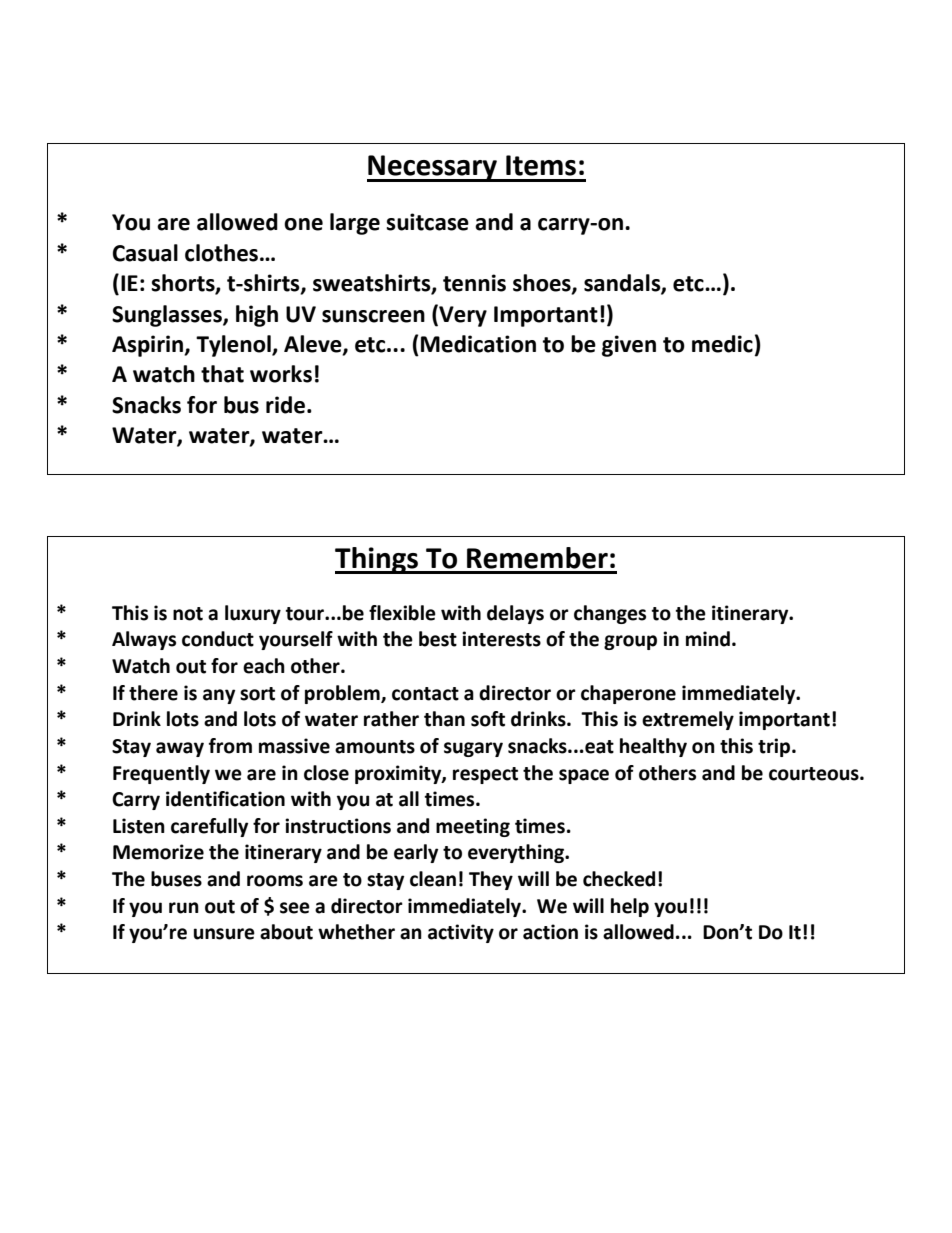  What do you see at coordinates (378, 560) in the image?
I see `Things` at bounding box center [378, 560].
